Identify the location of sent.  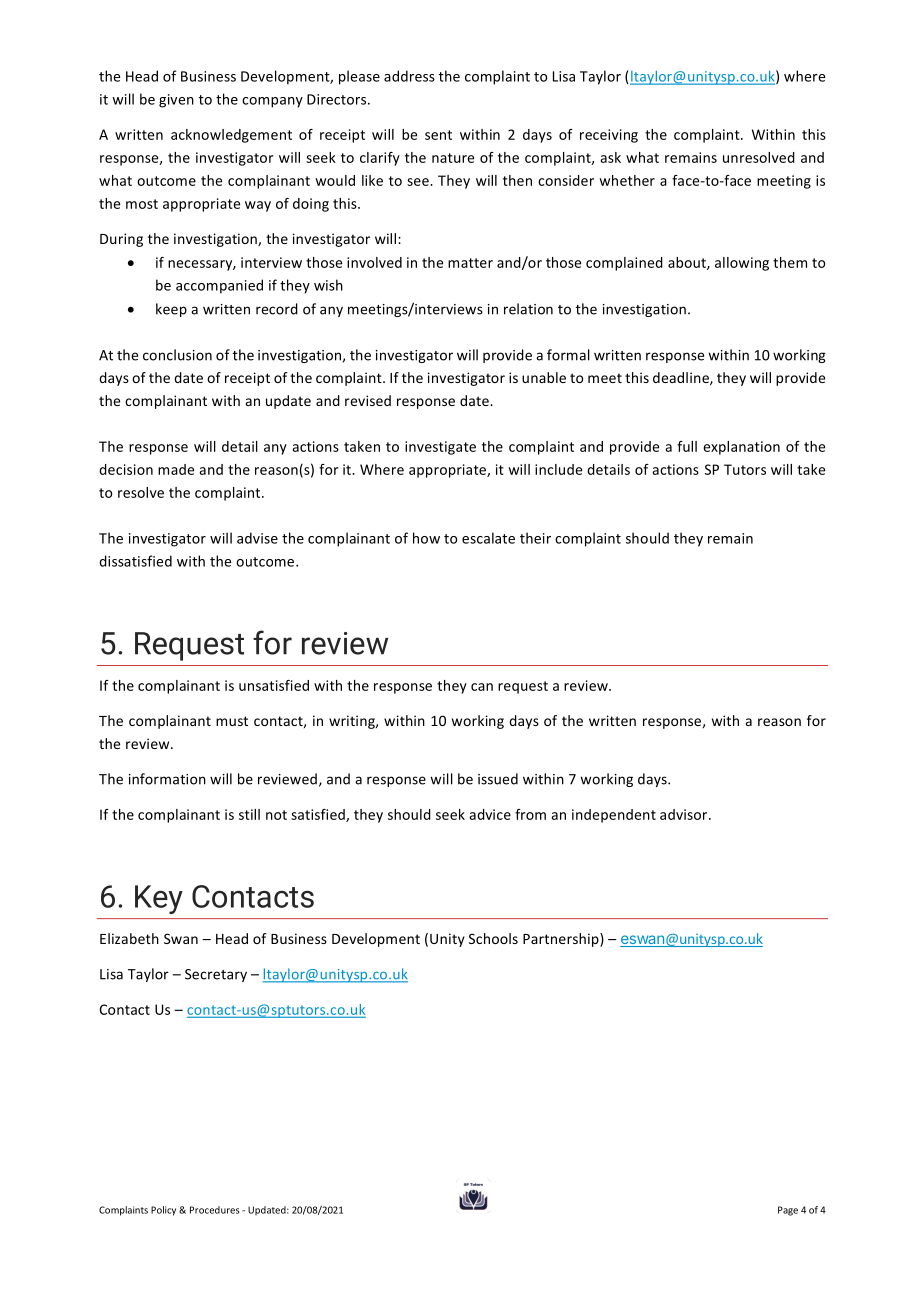
(438, 135).
